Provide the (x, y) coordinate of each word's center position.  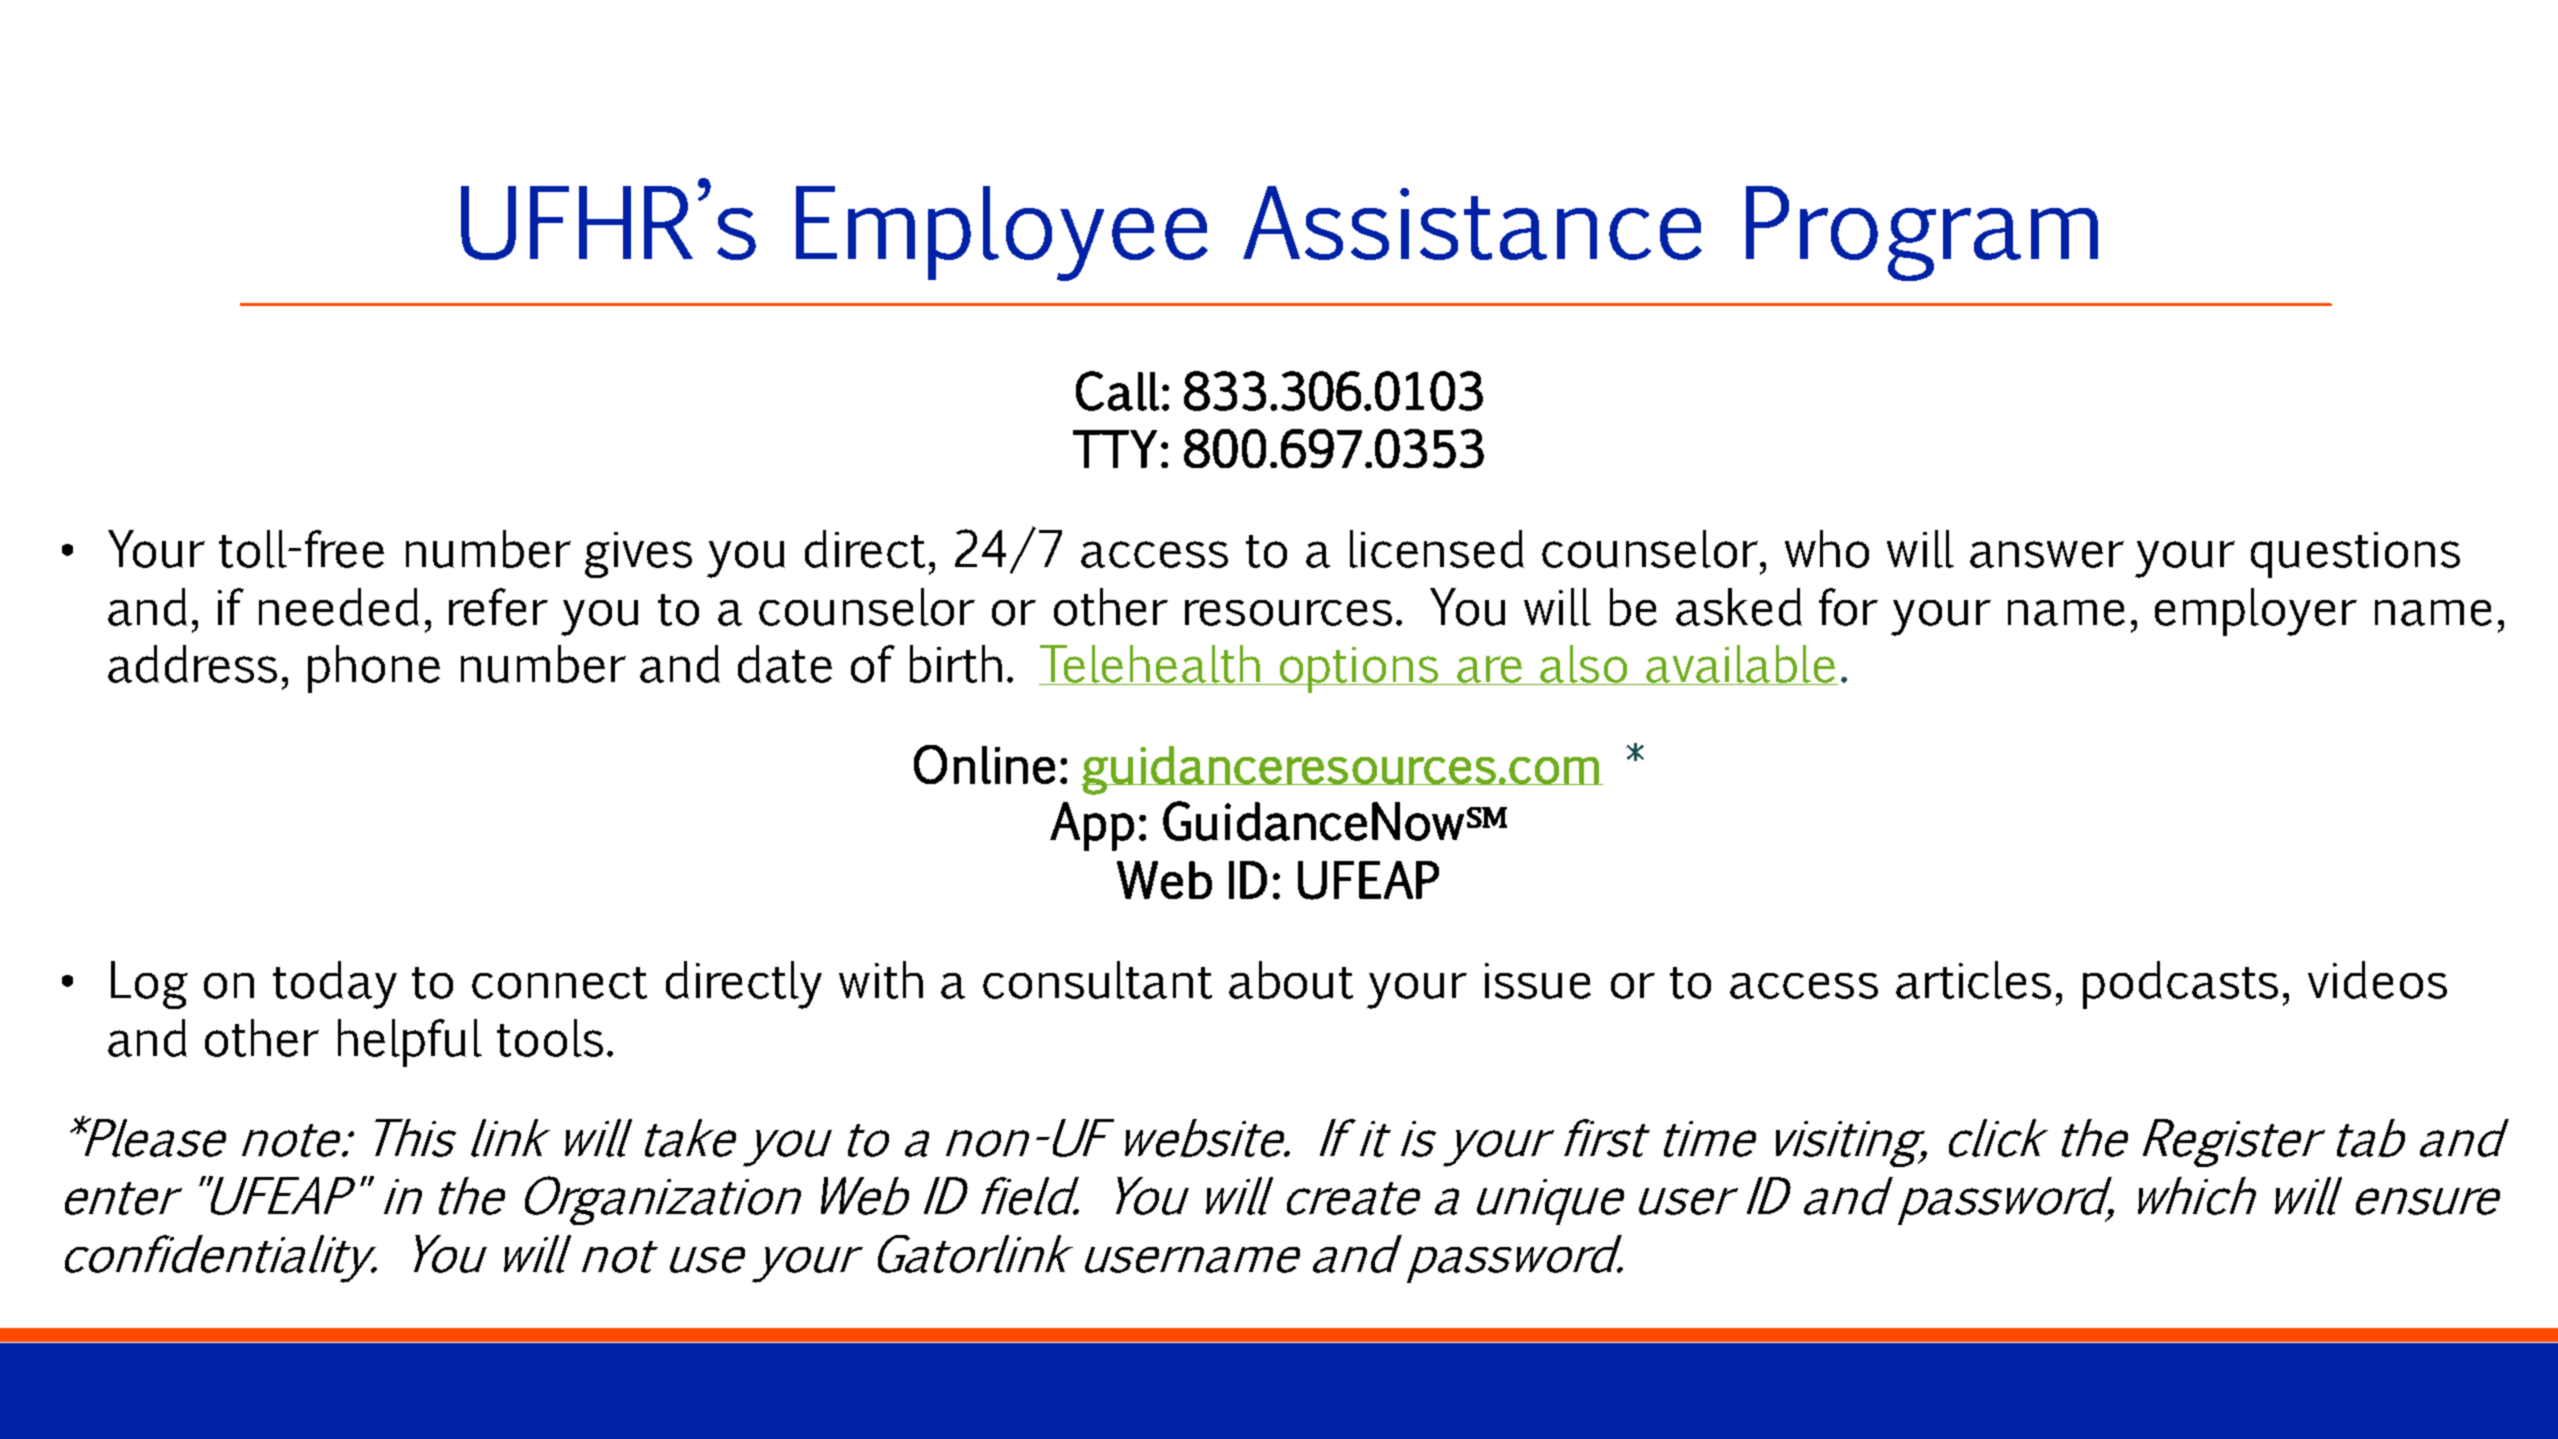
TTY (1115, 449)
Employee (1002, 233)
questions (2355, 555)
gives (638, 555)
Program (1922, 233)
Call (1117, 391)
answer (2047, 554)
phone (374, 669)
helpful (410, 1043)
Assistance (1472, 223)
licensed (1437, 549)
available (1741, 665)
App (1092, 826)
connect (559, 983)
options (1359, 670)
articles (1973, 980)
